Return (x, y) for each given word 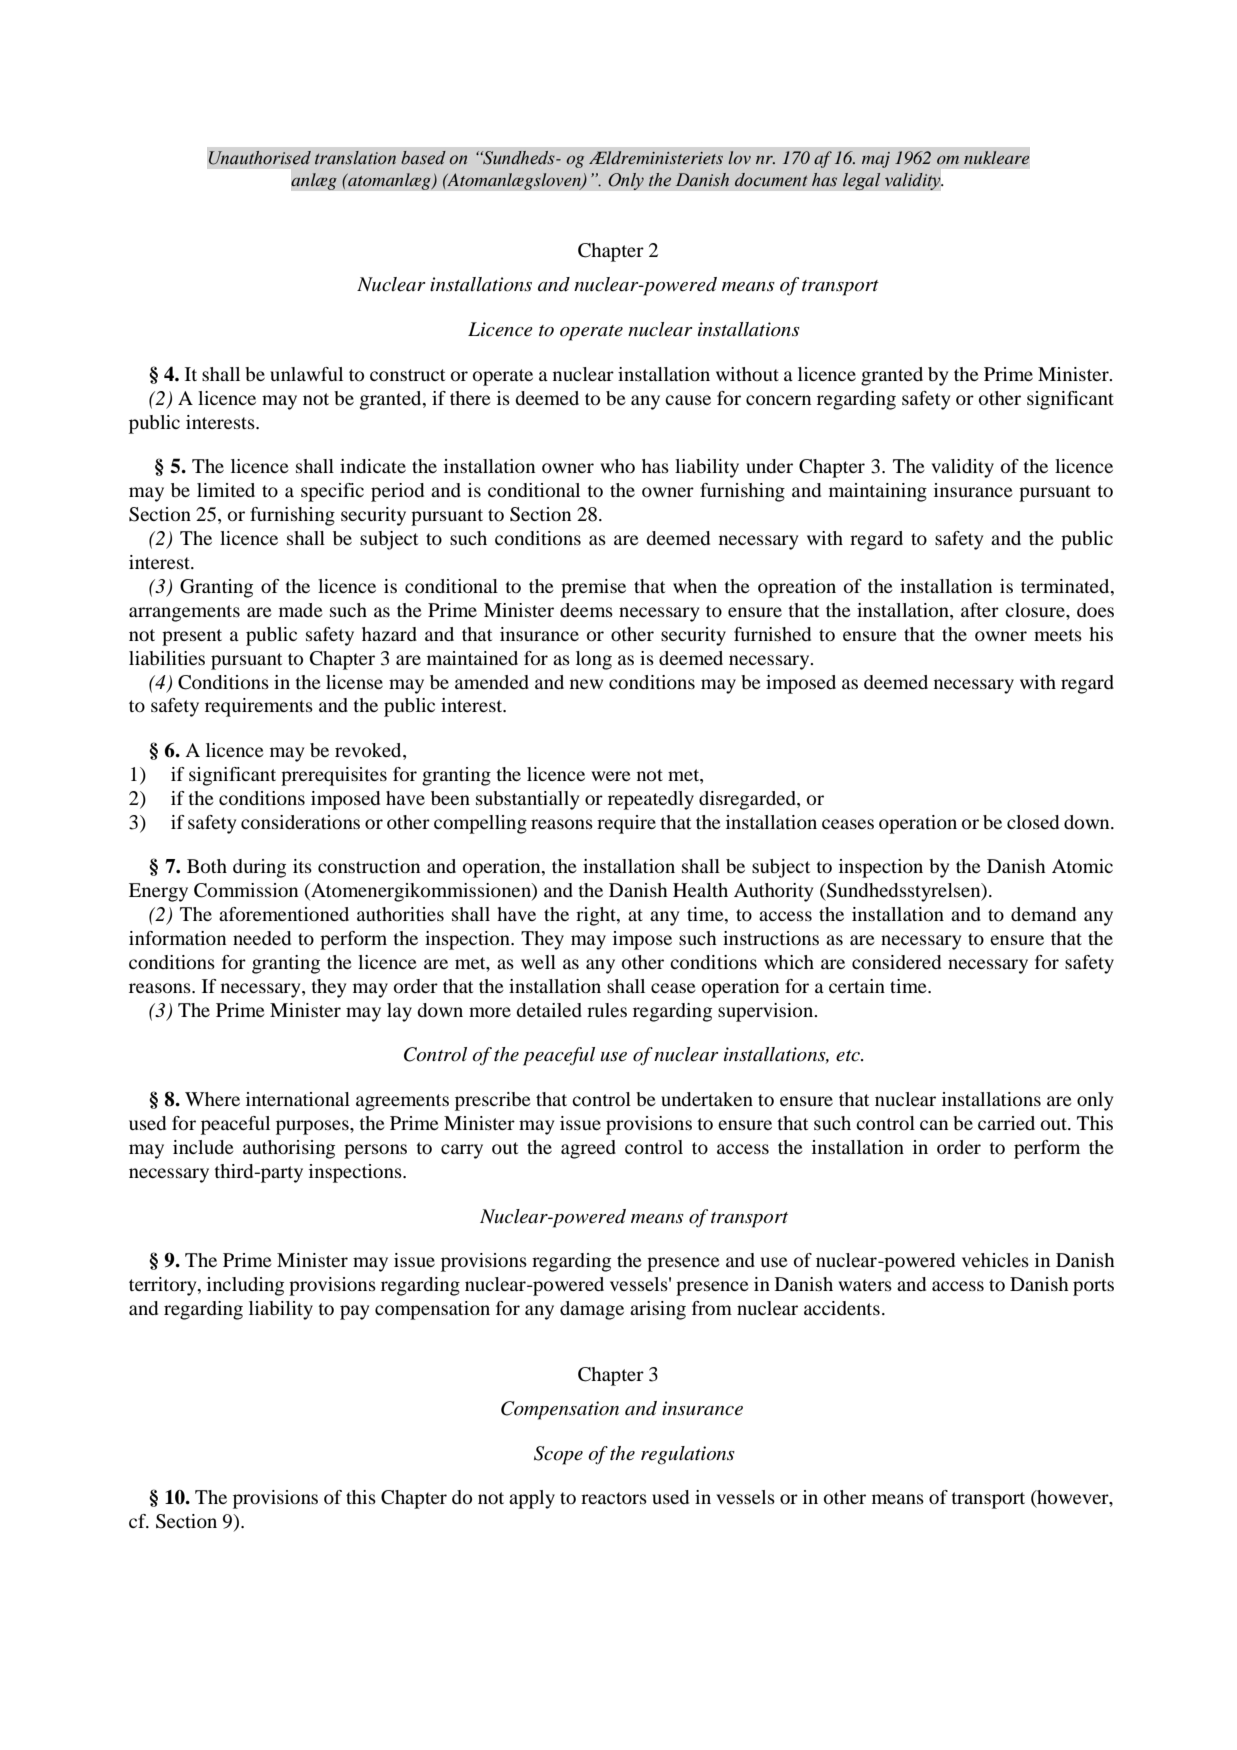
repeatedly (651, 800)
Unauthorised (260, 158)
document (771, 180)
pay (354, 1312)
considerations (300, 822)
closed (1033, 822)
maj (876, 160)
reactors (614, 1498)
